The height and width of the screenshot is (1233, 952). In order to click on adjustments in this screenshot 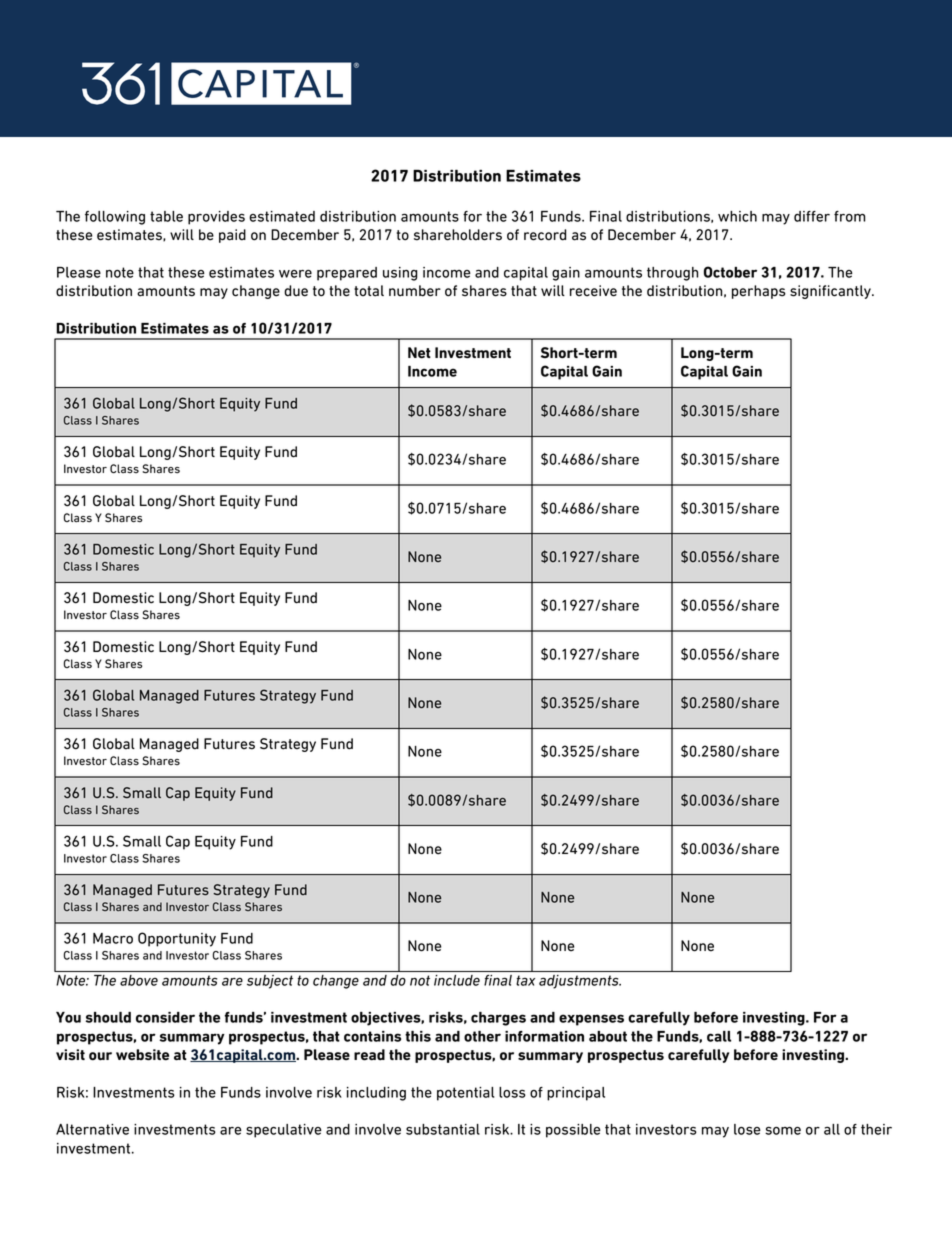, I will do `click(580, 982)`.
